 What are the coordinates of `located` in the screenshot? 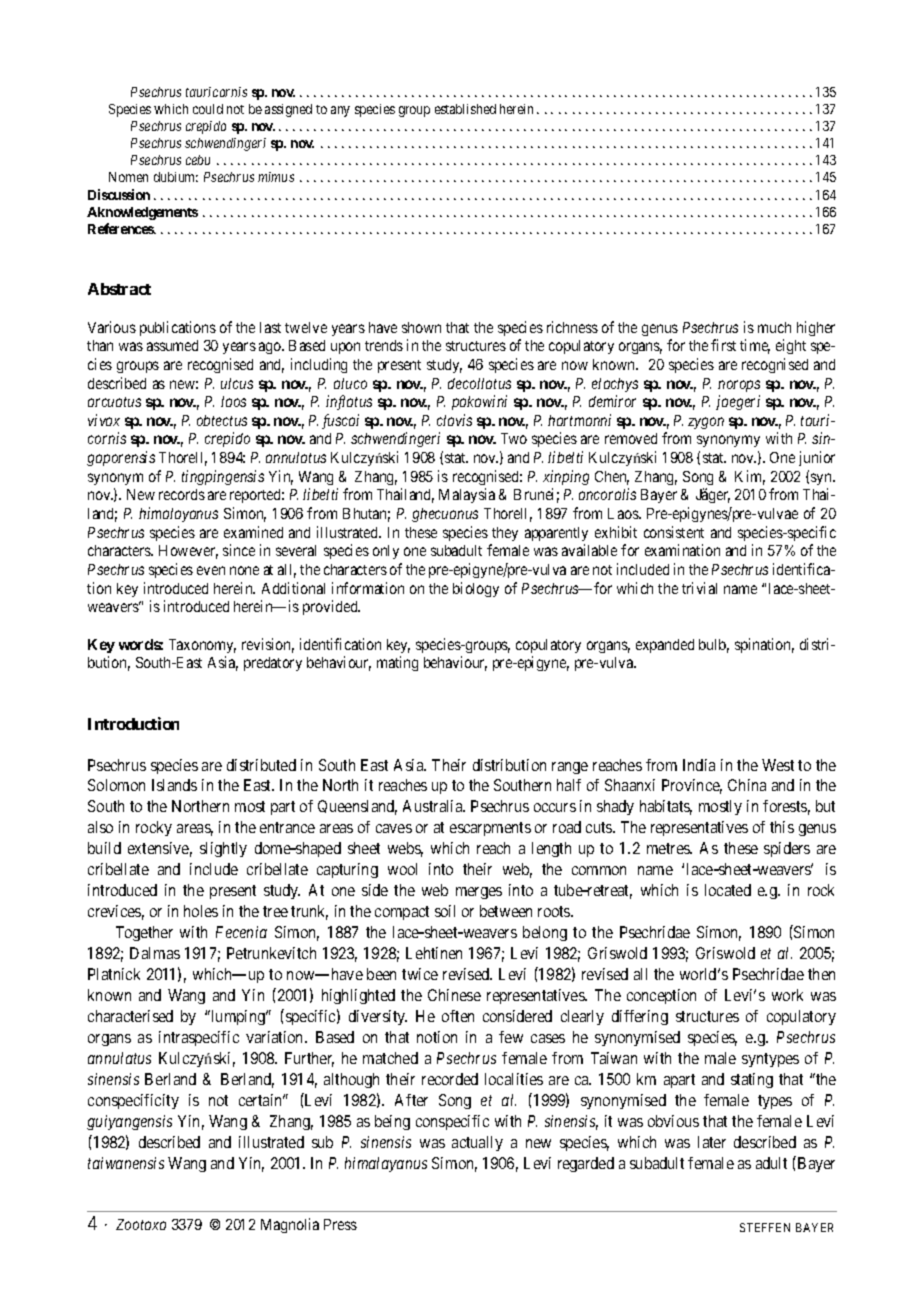 It's located at (728, 890).
